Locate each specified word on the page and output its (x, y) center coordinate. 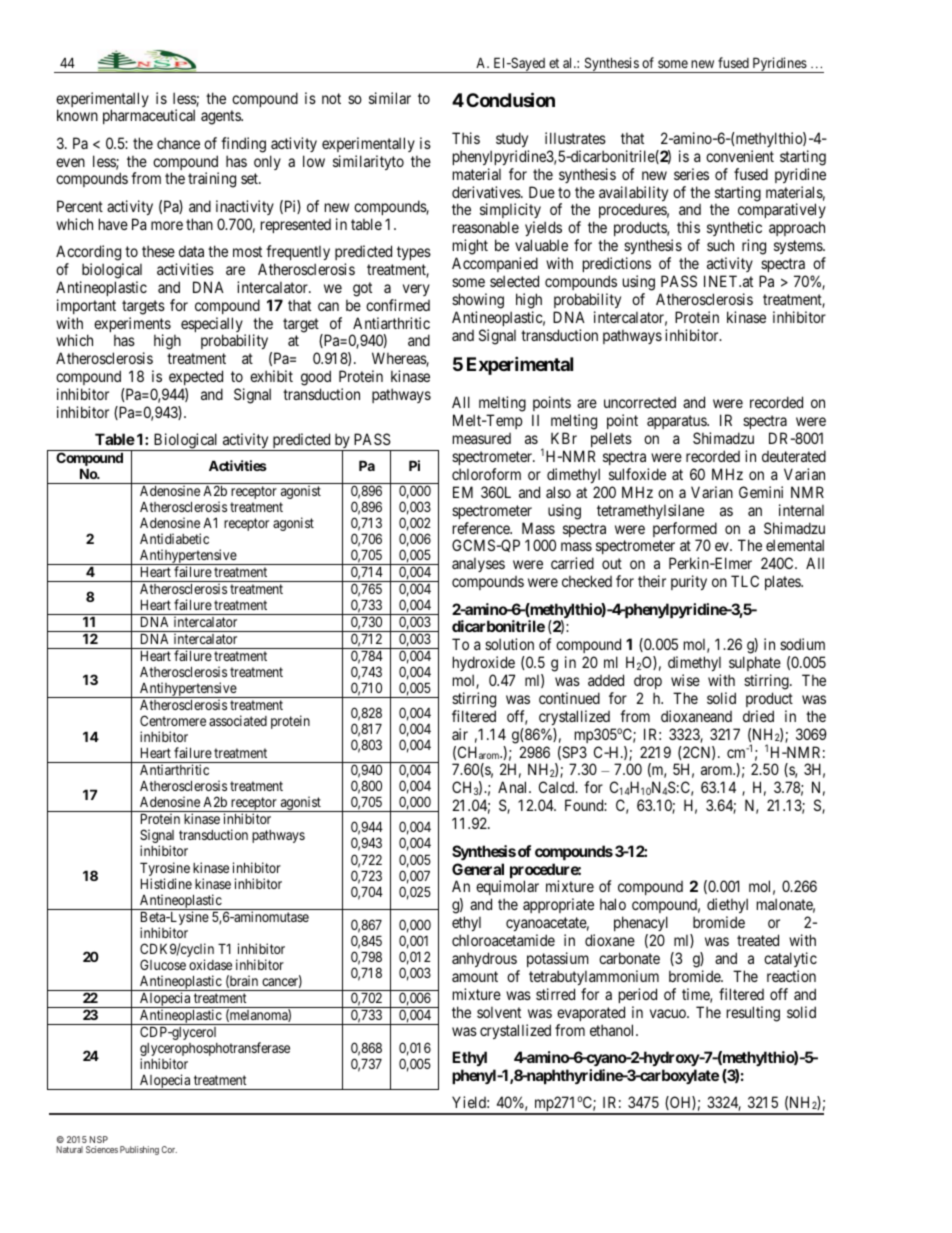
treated (758, 940)
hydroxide (484, 665)
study (512, 139)
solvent (499, 1012)
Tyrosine (165, 870)
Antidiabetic (174, 538)
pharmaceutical (149, 116)
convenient (740, 156)
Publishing (139, 1150)
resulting (753, 1014)
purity (689, 582)
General (478, 869)
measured (482, 438)
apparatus (677, 422)
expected (196, 379)
